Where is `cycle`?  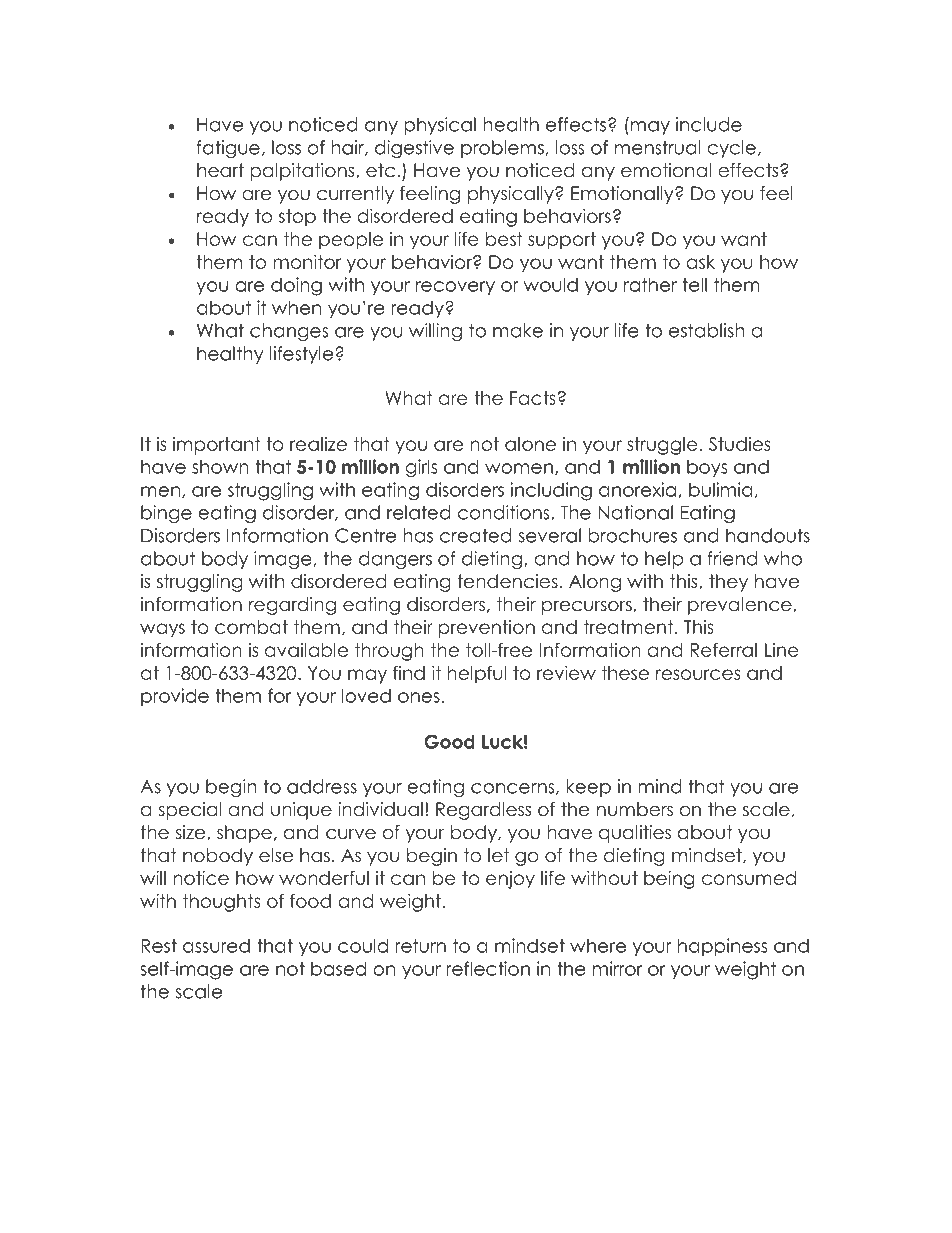
cycle is located at coordinates (731, 149).
